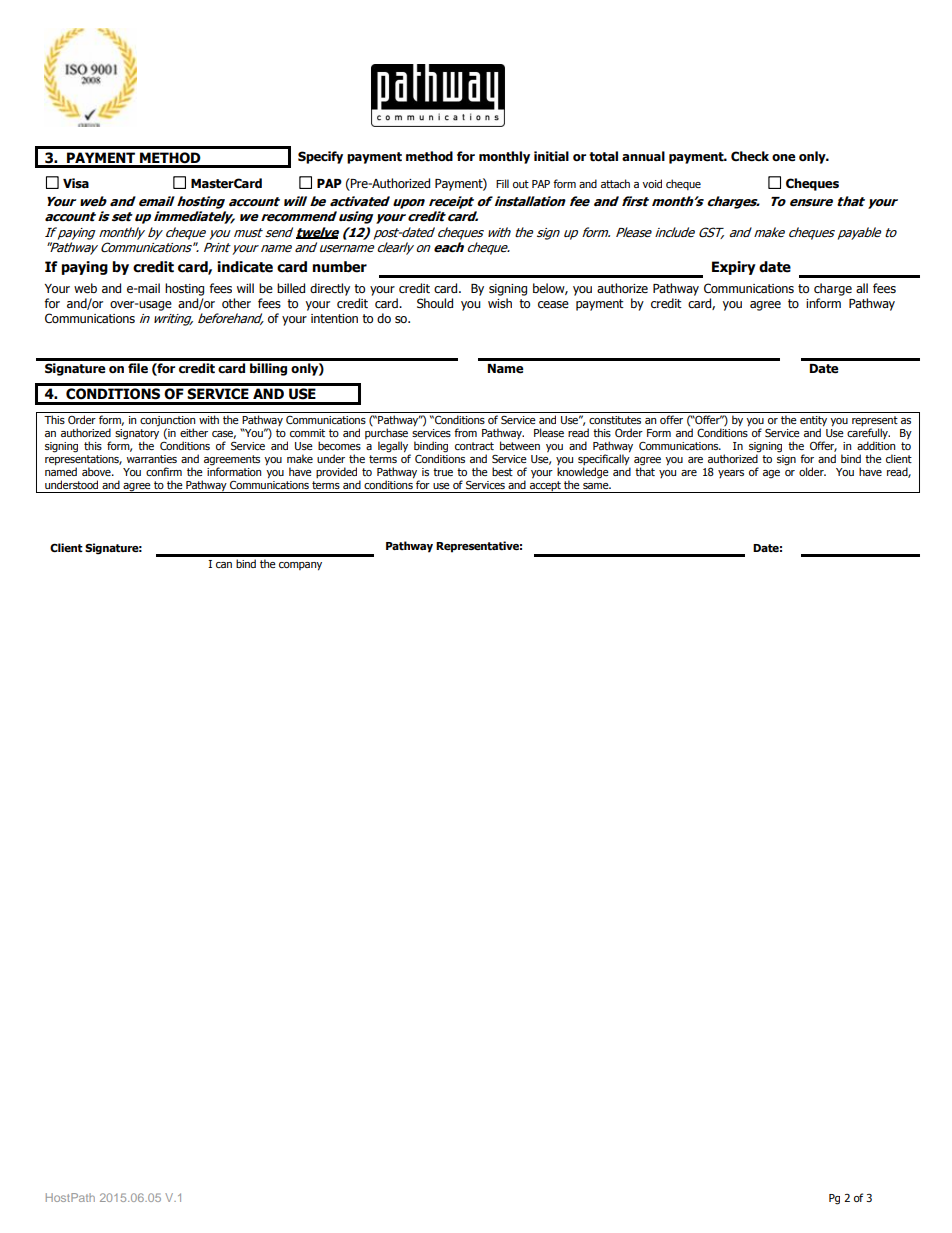 The height and width of the page is (1233, 952). Describe the element at coordinates (164, 471) in the page. I see `confirm` at that location.
